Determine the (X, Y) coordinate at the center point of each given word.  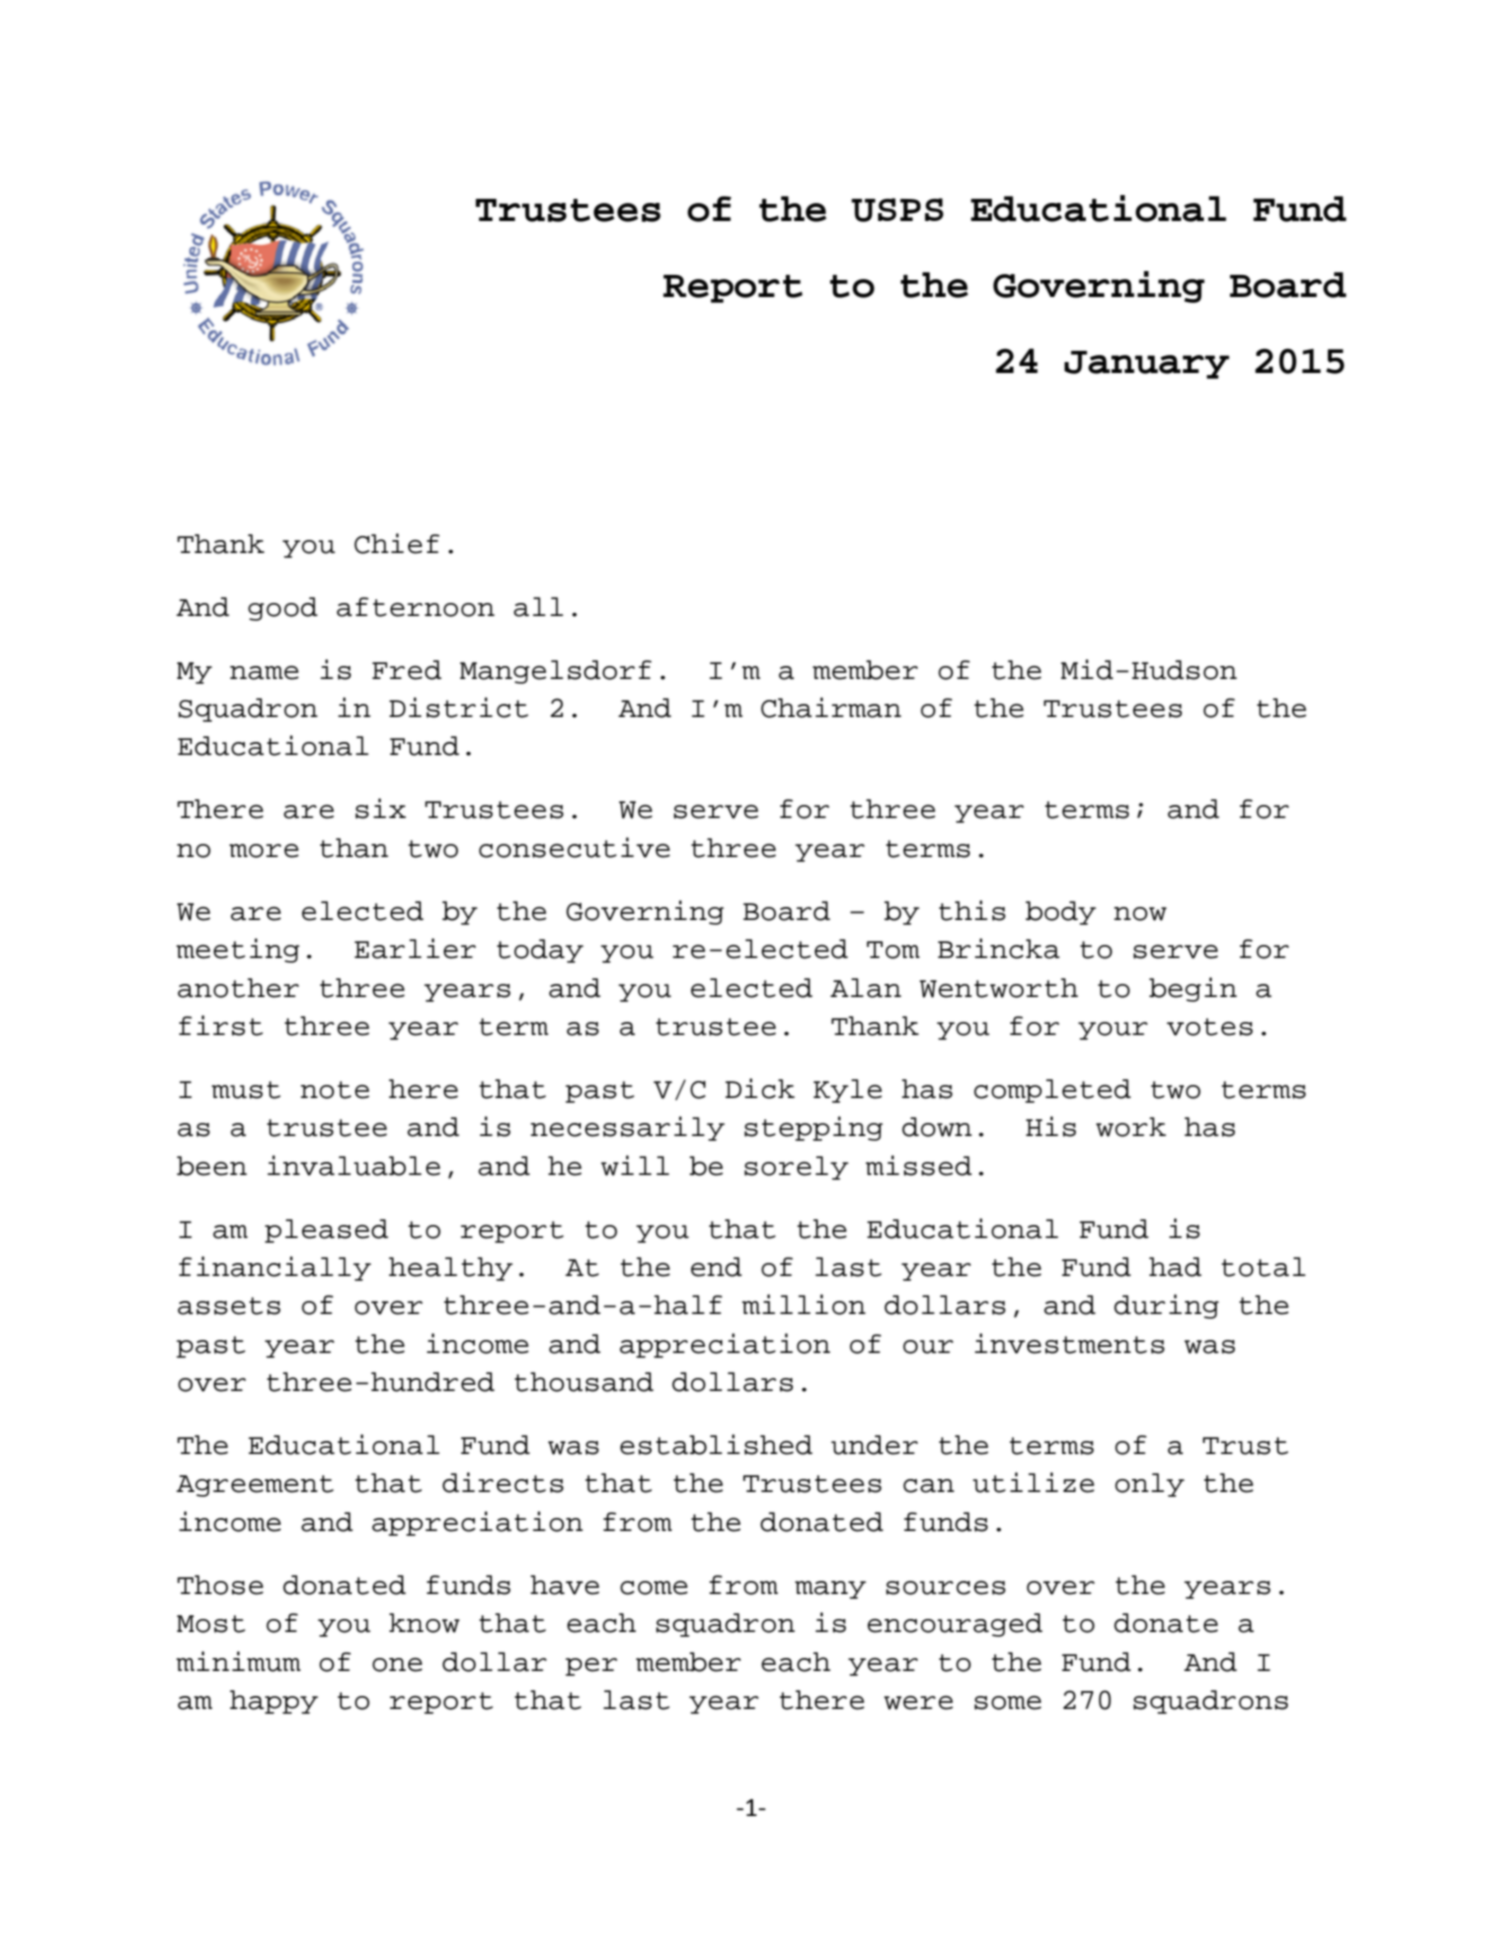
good (283, 609)
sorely (796, 1168)
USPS (897, 210)
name (264, 673)
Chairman (831, 707)
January (1146, 365)
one (397, 1665)
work (1131, 1127)
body (1060, 913)
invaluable (353, 1165)
